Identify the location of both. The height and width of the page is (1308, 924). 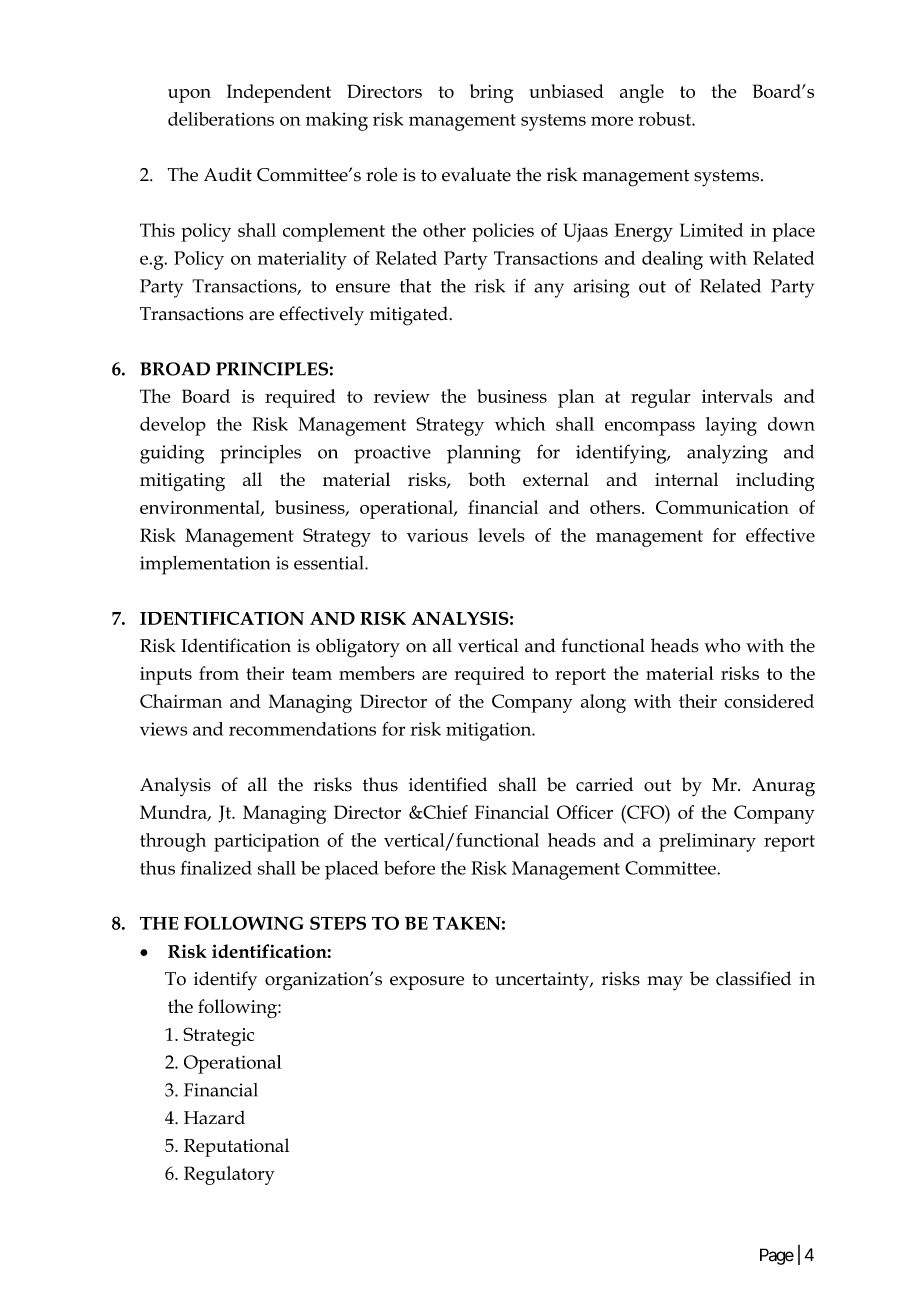
(487, 479).
